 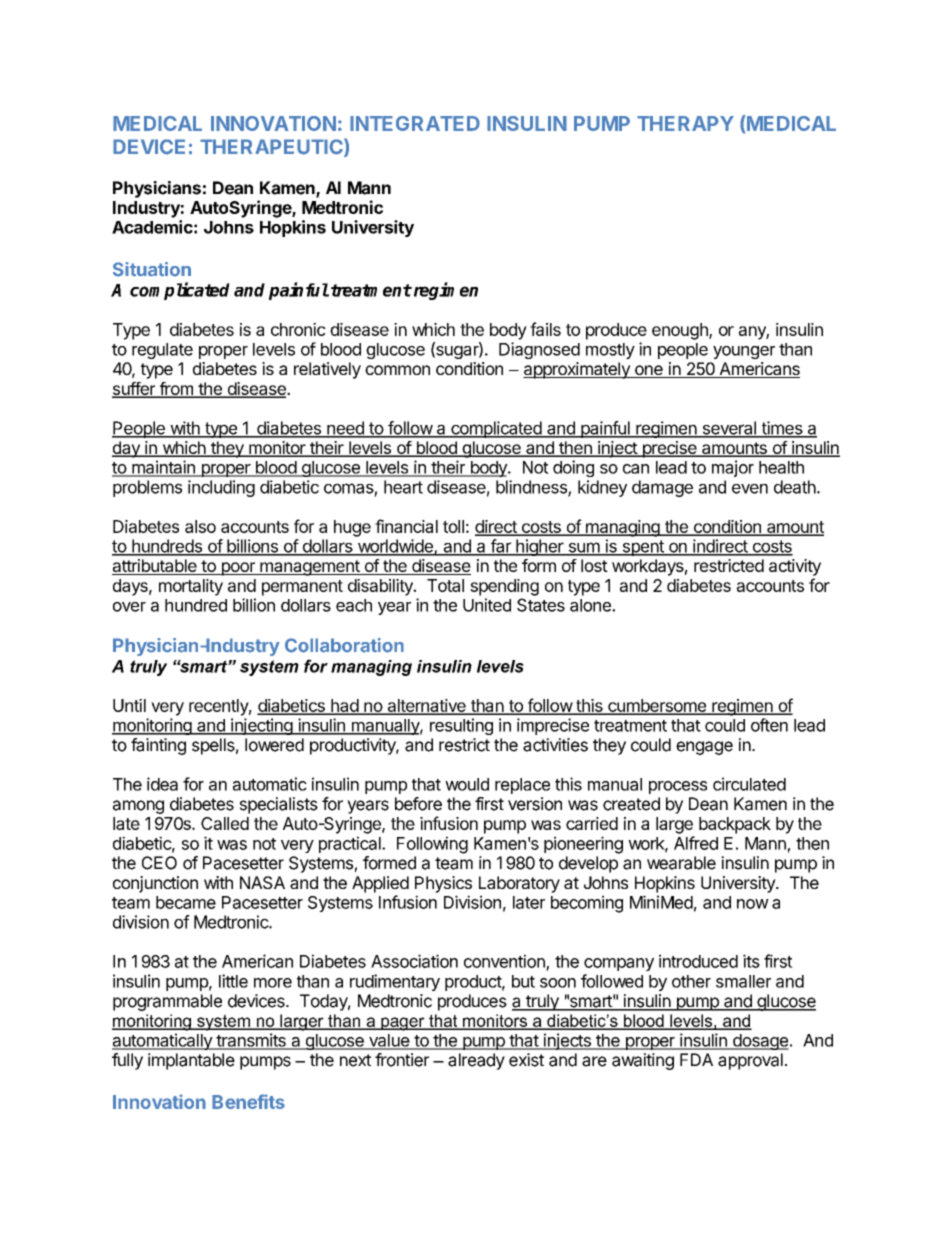 I want to click on cumbersome, so click(x=657, y=706).
